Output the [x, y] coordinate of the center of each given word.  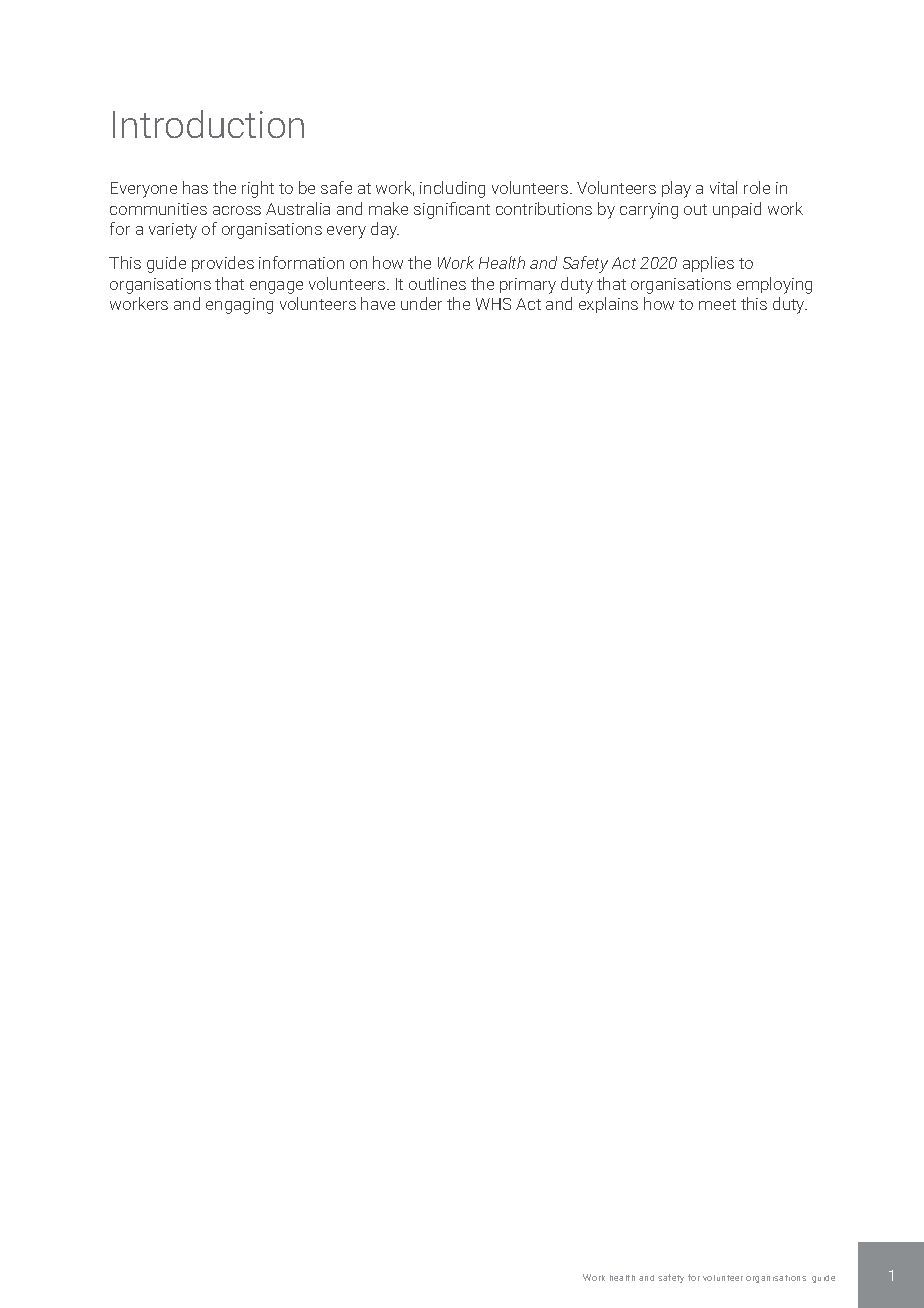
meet [717, 304]
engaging [239, 306]
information [301, 262]
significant [452, 210]
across [237, 210]
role [757, 187]
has [195, 187]
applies [708, 264]
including [452, 189]
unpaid [737, 210]
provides [223, 264]
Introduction [208, 124]
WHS [493, 304]
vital [723, 187]
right [258, 189]
